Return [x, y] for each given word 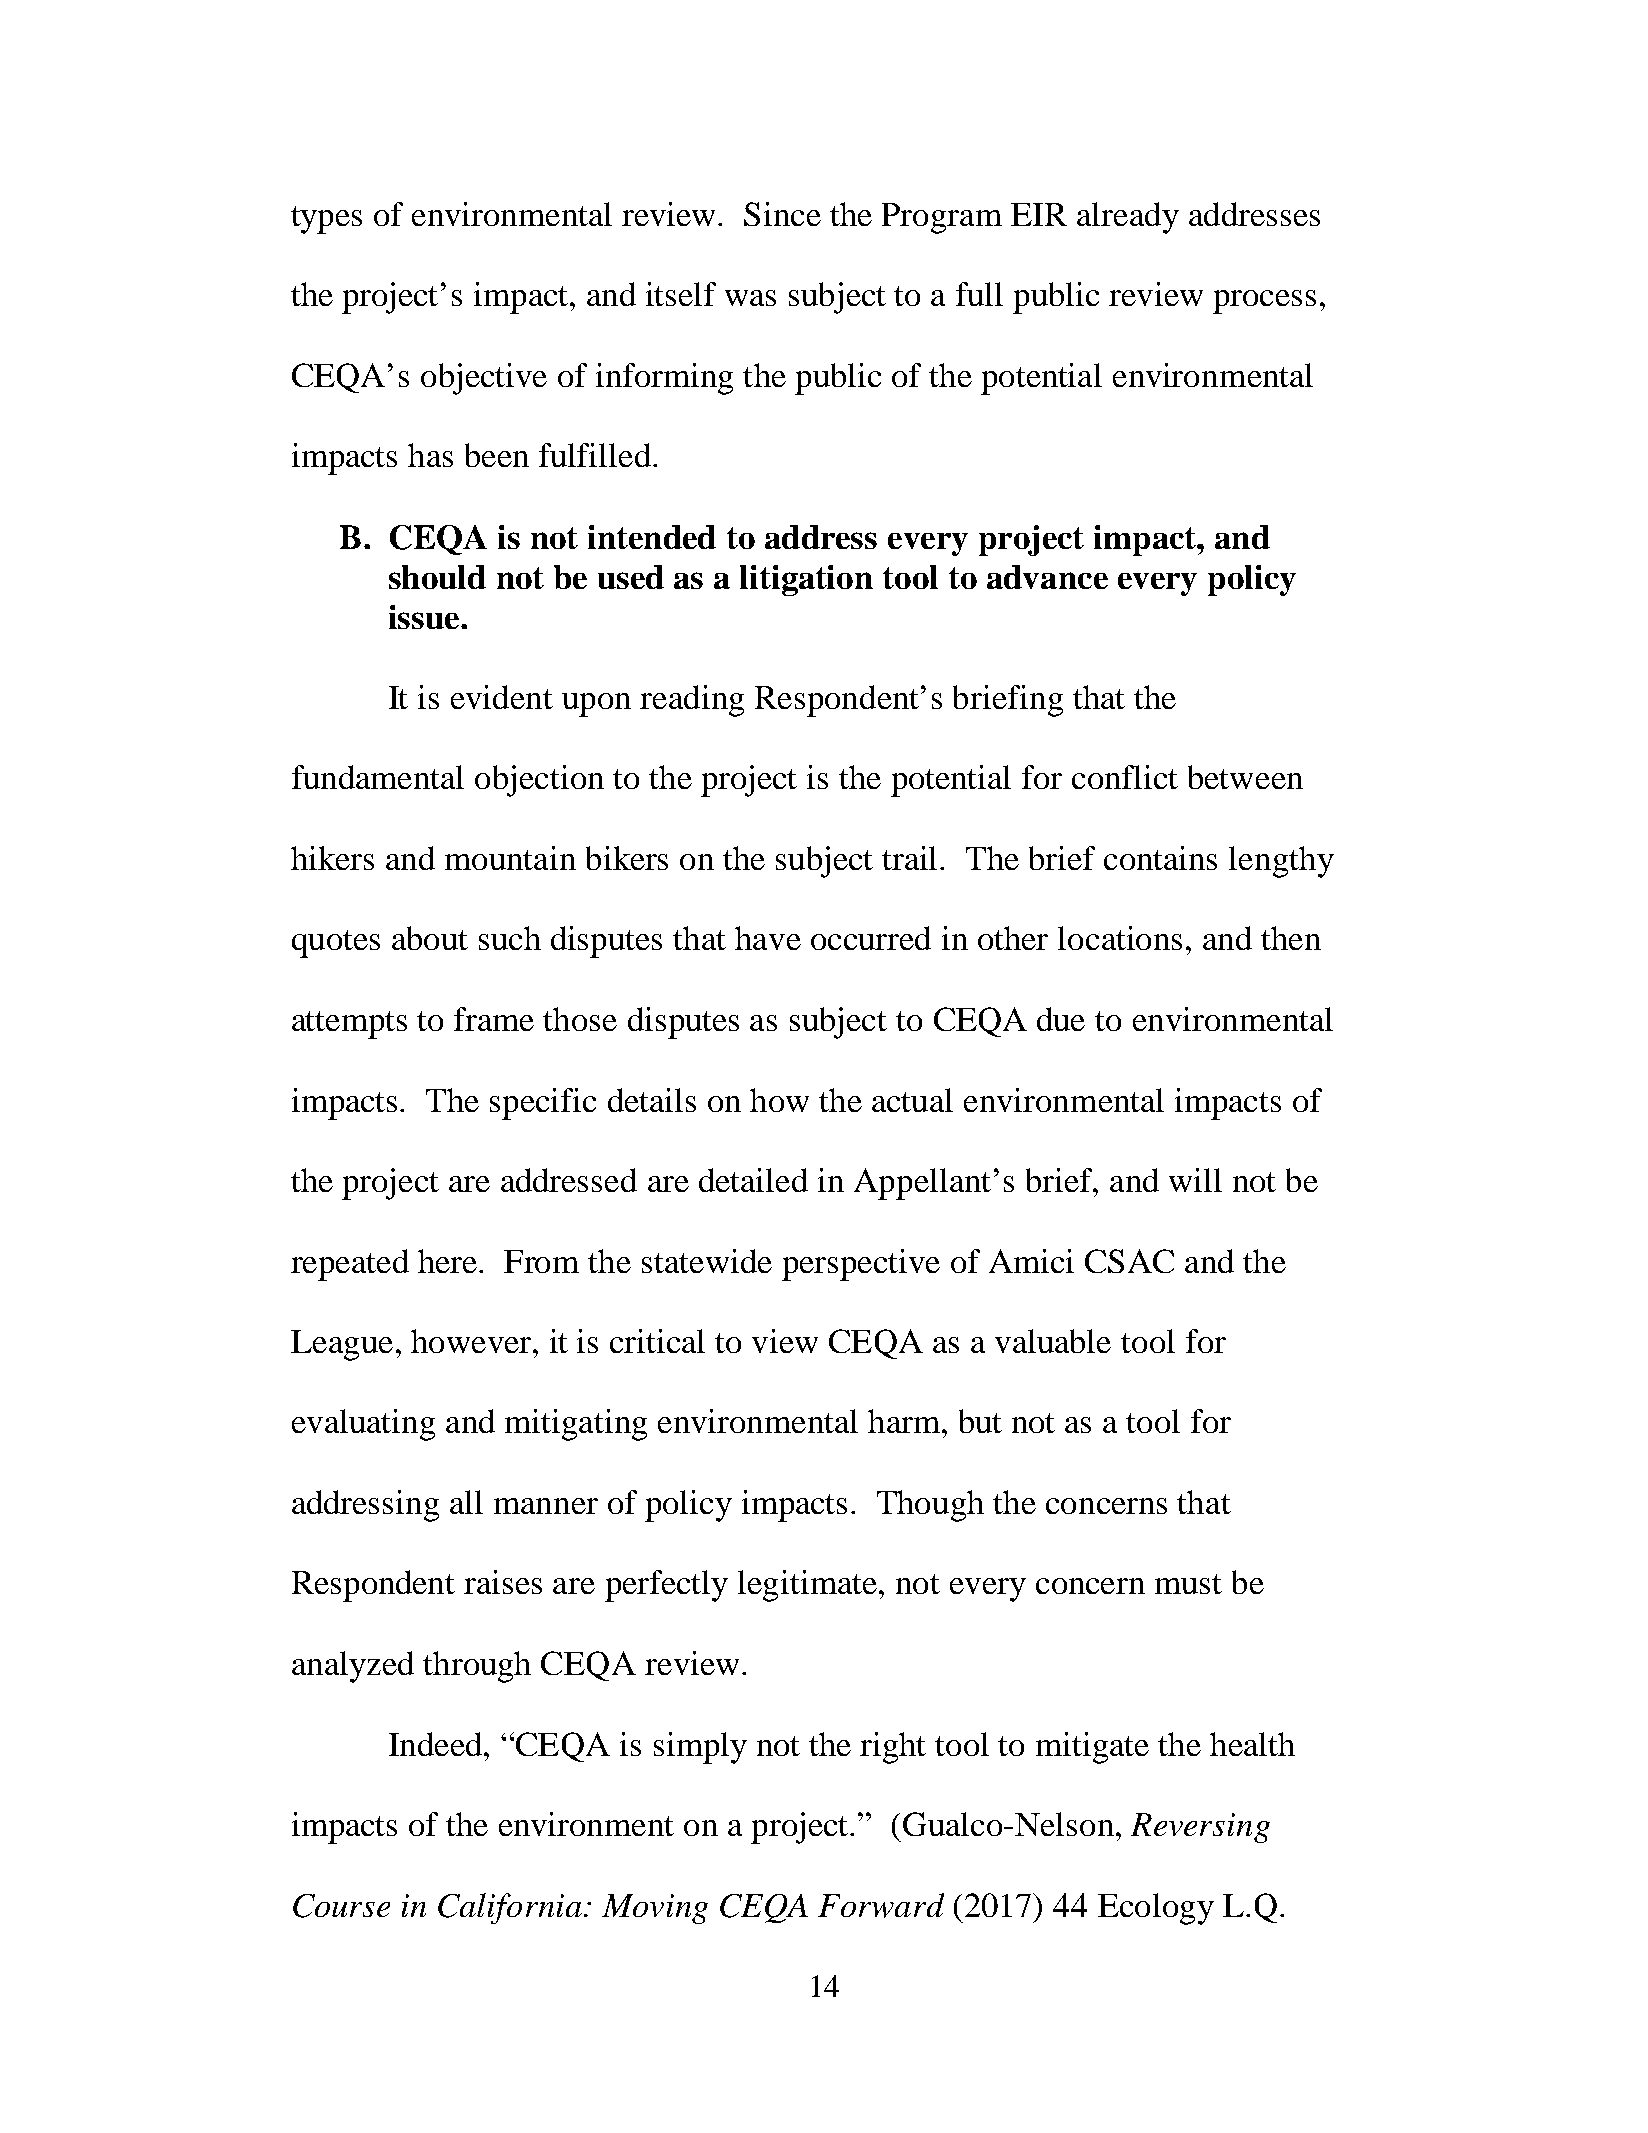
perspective [861, 1265]
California [510, 1908]
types [326, 220]
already [1128, 218]
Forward [881, 1905]
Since [782, 214]
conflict [1125, 777]
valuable [1053, 1341]
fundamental [378, 777]
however [472, 1341]
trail [911, 858]
